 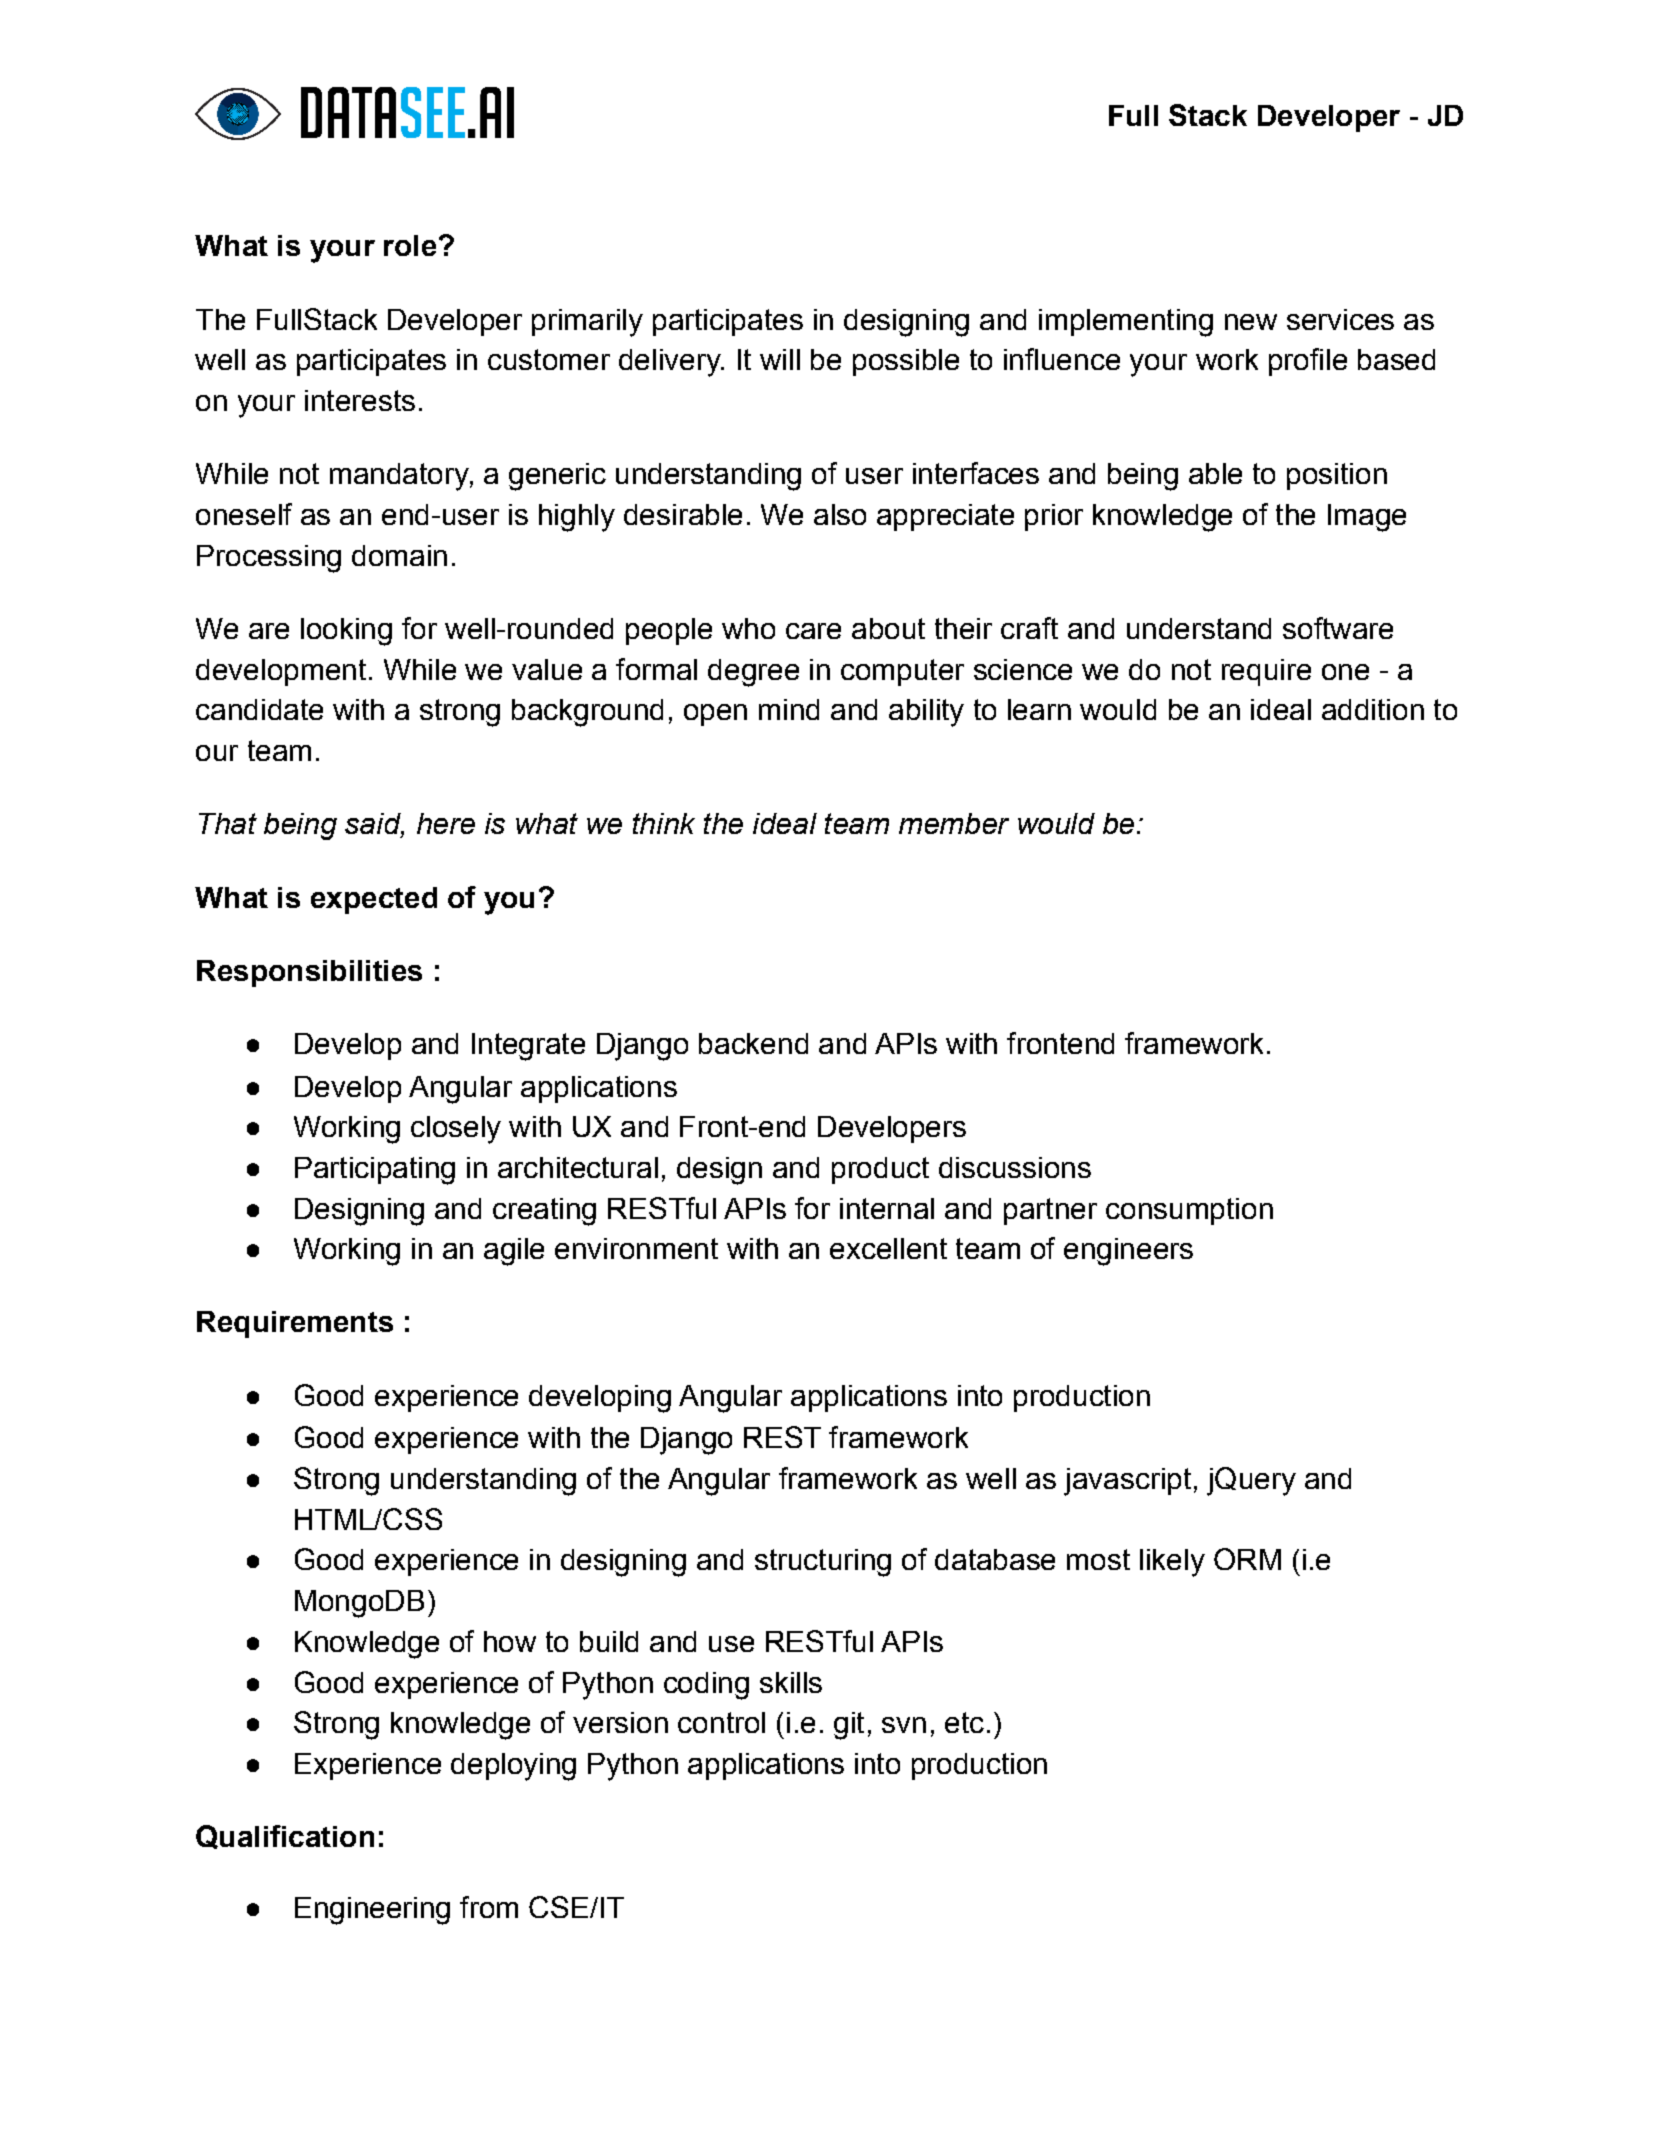 What do you see at coordinates (823, 1563) in the document?
I see `structuring` at bounding box center [823, 1563].
